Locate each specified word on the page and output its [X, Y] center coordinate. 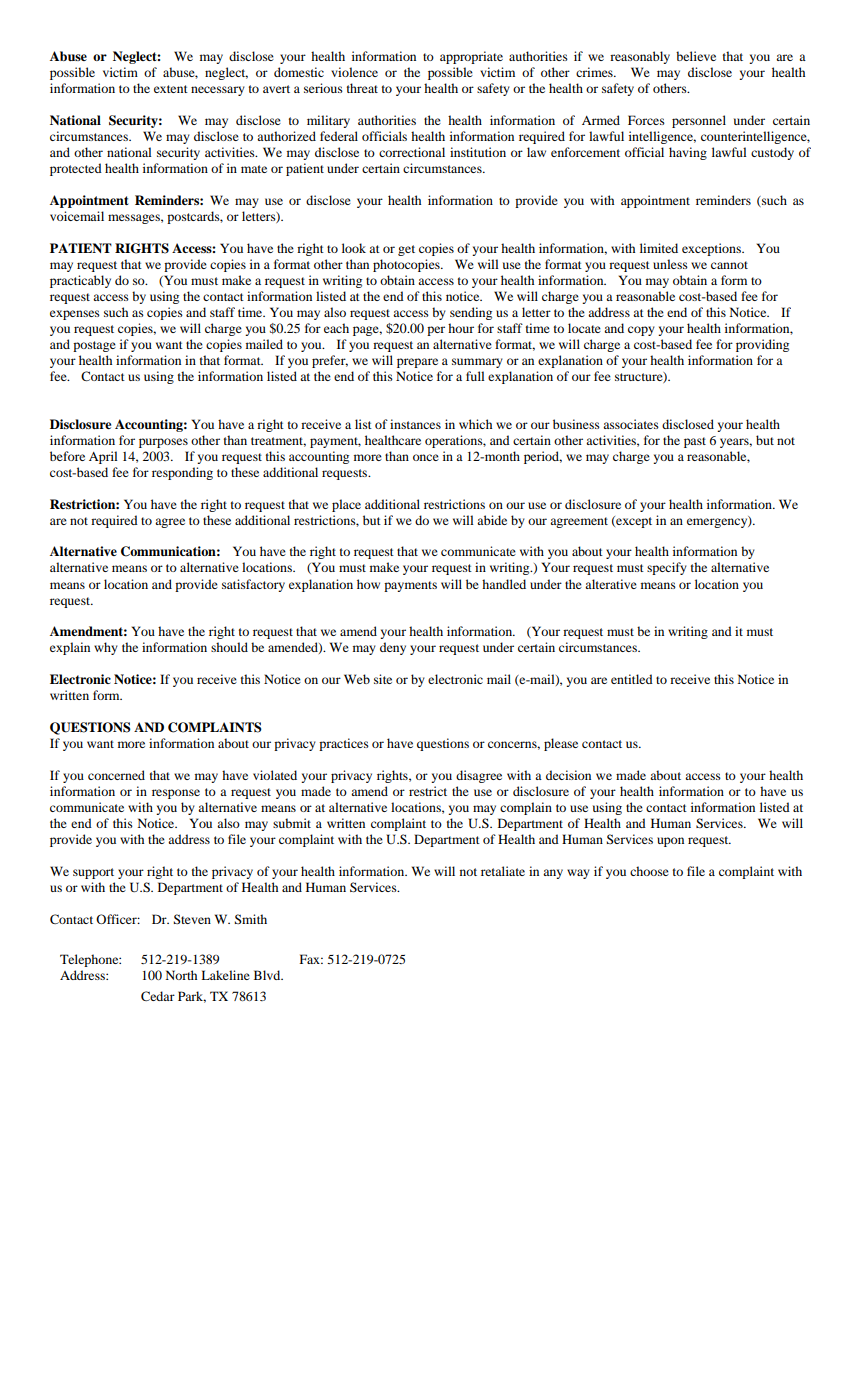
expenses [75, 315]
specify [667, 568]
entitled [632, 679]
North [181, 975]
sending [471, 313]
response [176, 794]
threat [362, 88]
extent [171, 89]
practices [344, 744]
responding [182, 473]
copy [641, 331]
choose [649, 871]
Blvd [268, 975]
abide [492, 520]
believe [696, 56]
